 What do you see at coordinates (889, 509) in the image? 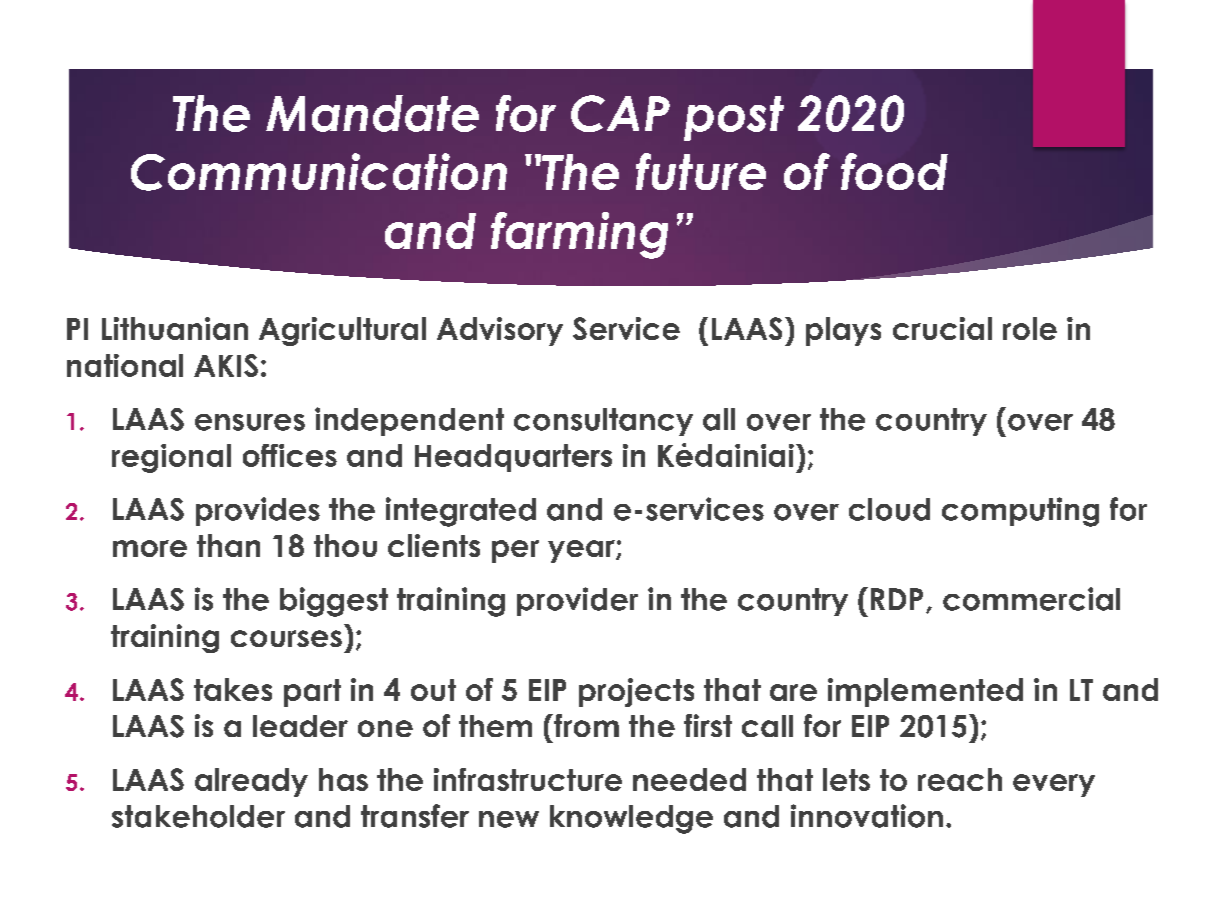
I see `cloud` at bounding box center [889, 509].
